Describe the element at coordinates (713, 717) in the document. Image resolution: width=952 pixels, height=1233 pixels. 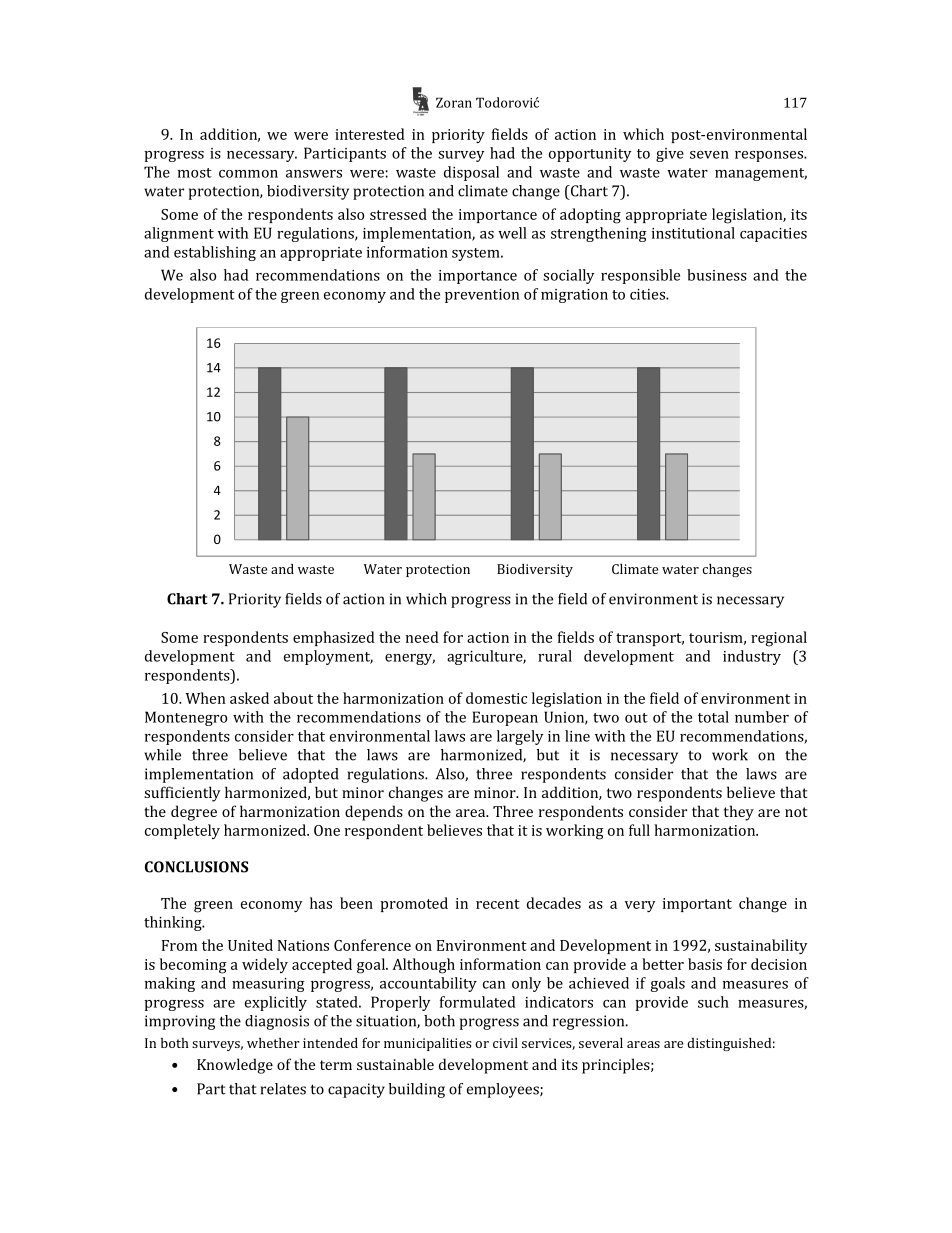
I see `total` at that location.
